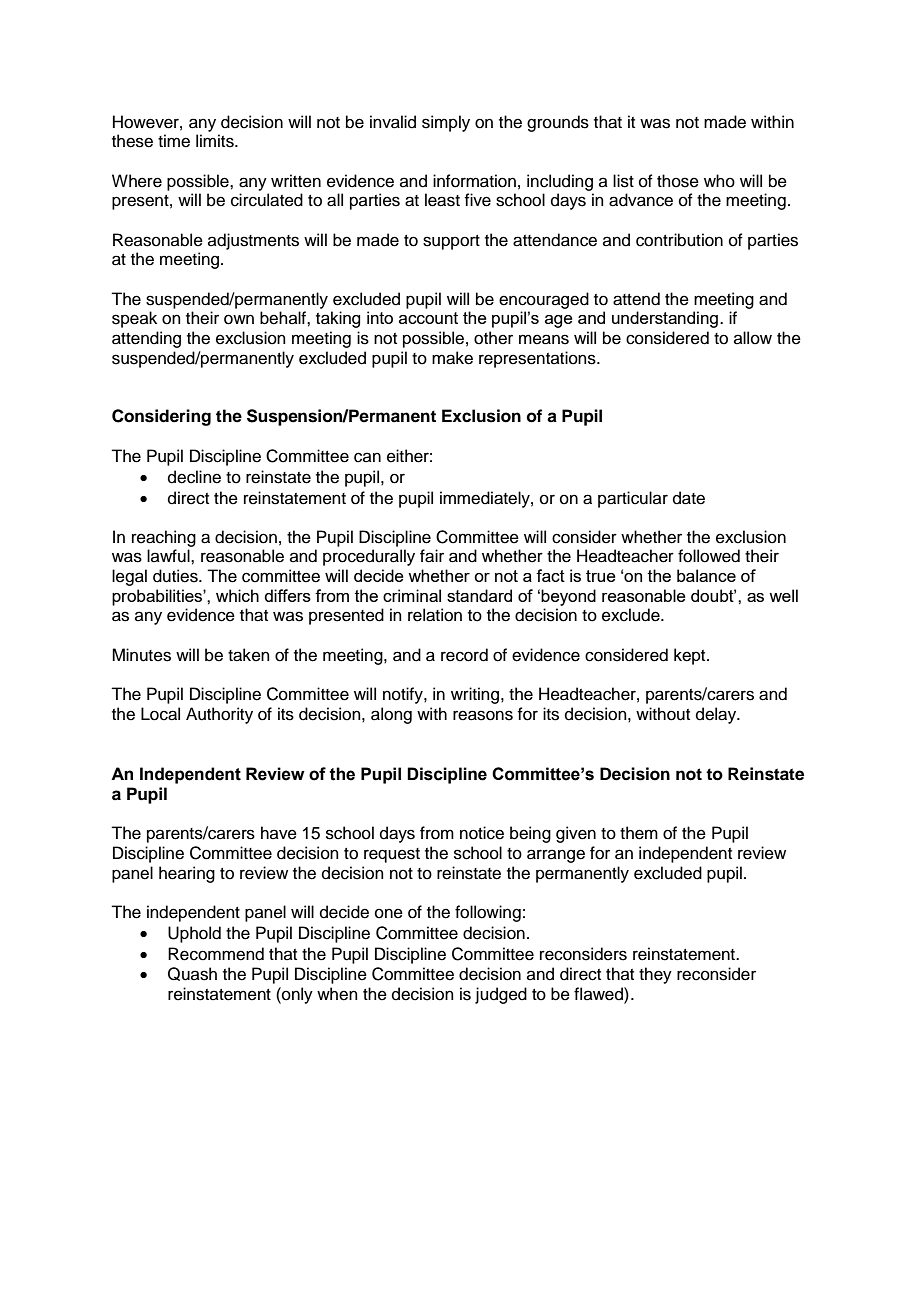 This screenshot has width=924, height=1308. Describe the element at coordinates (169, 556) in the screenshot. I see `lawful` at that location.
